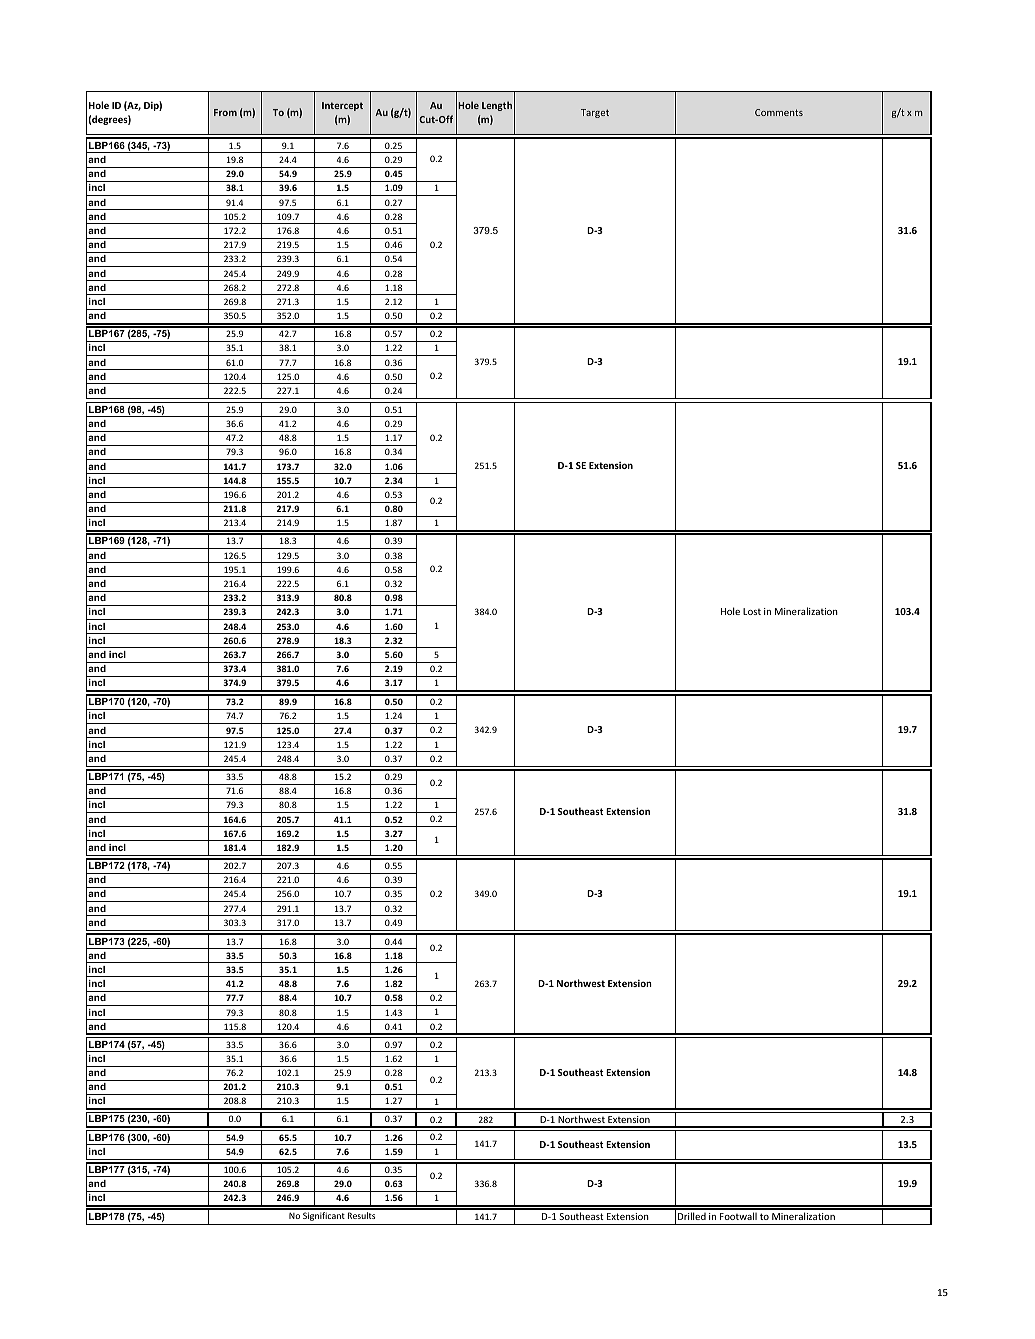  Describe the element at coordinates (595, 113) in the screenshot. I see `Target` at that location.
